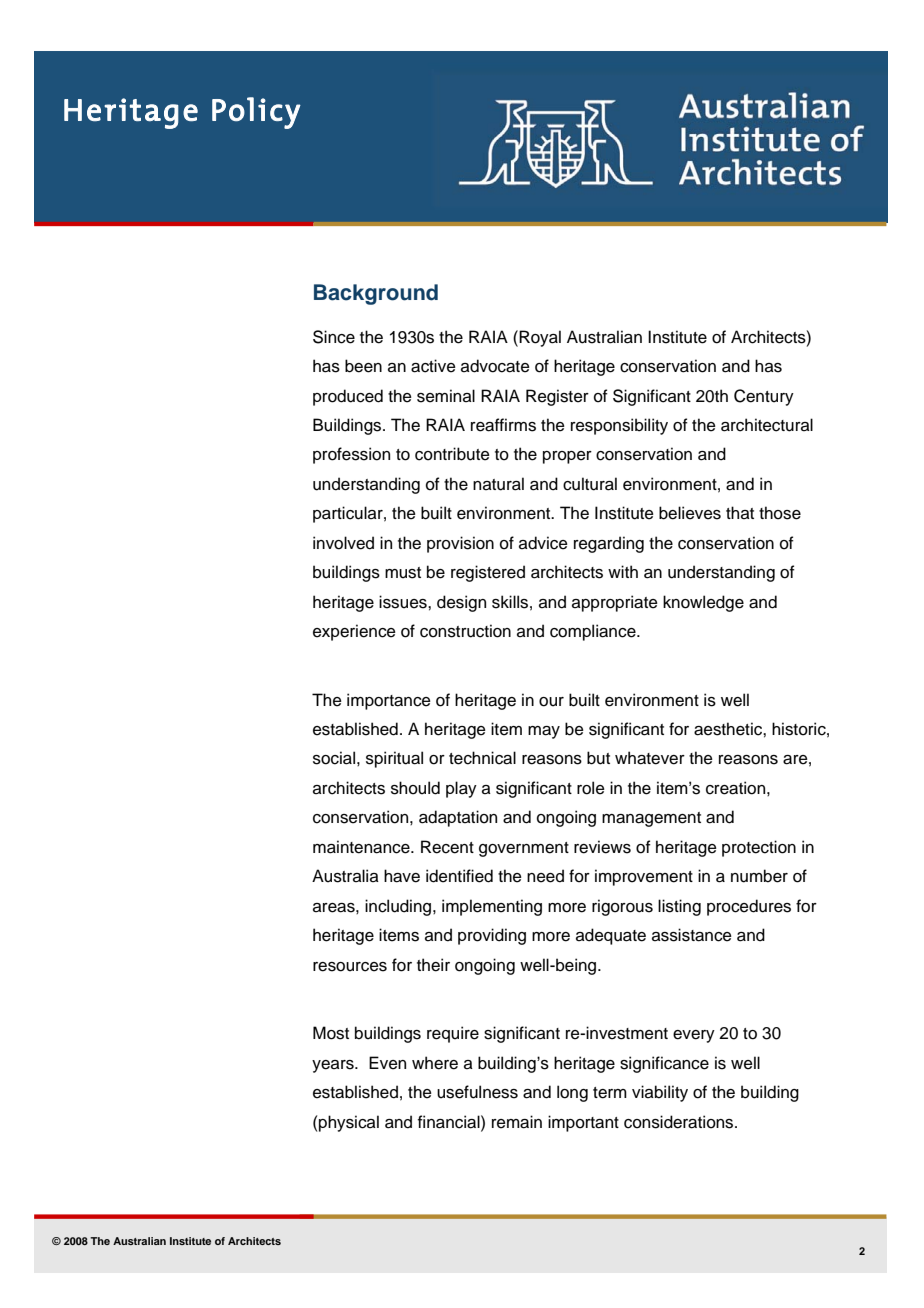 Image resolution: width=924 pixels, height=1308 pixels. Describe the element at coordinates (764, 397) in the screenshot. I see `Century` at that location.
